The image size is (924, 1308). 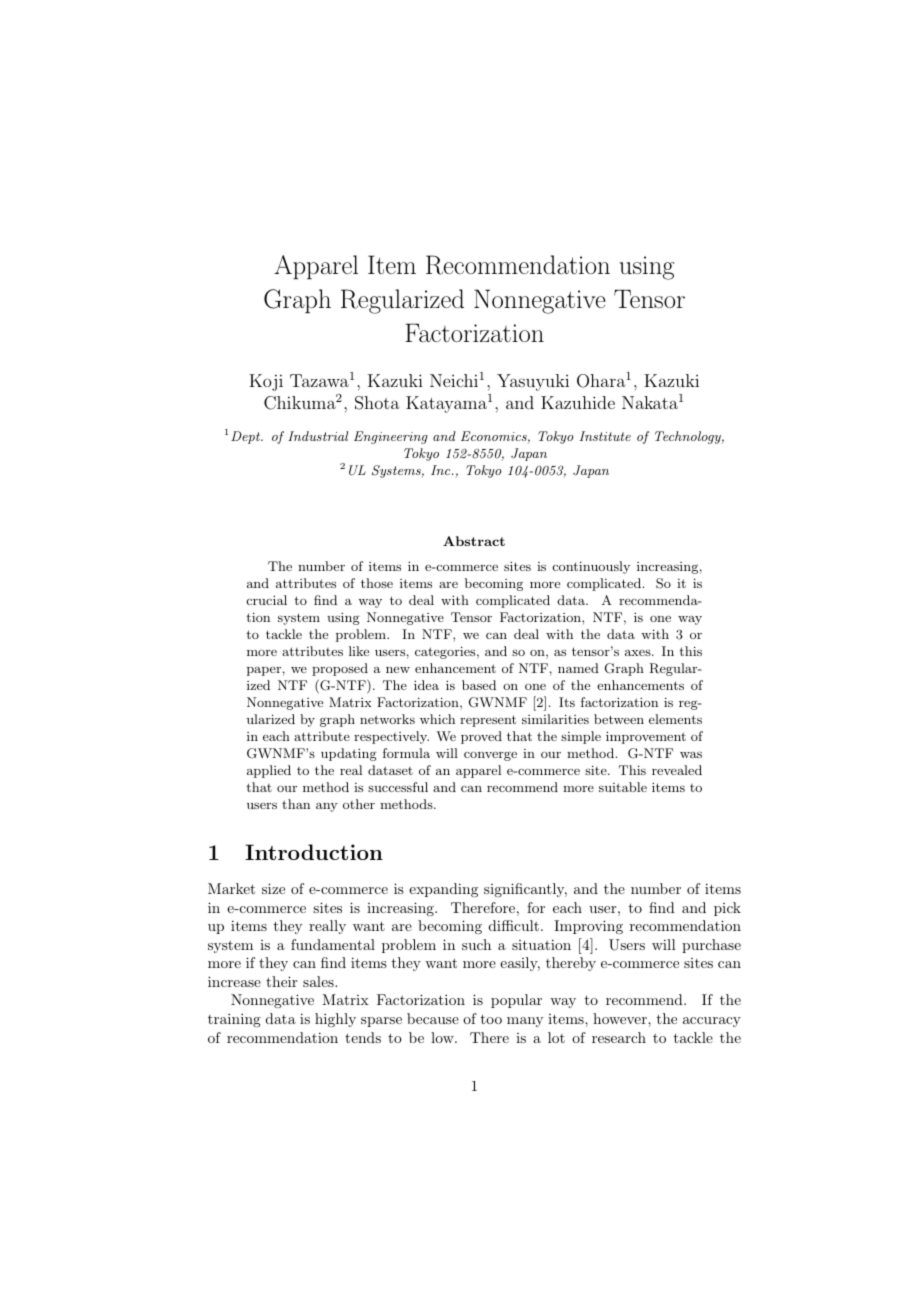 What do you see at coordinates (712, 1022) in the document?
I see `accuracy` at bounding box center [712, 1022].
